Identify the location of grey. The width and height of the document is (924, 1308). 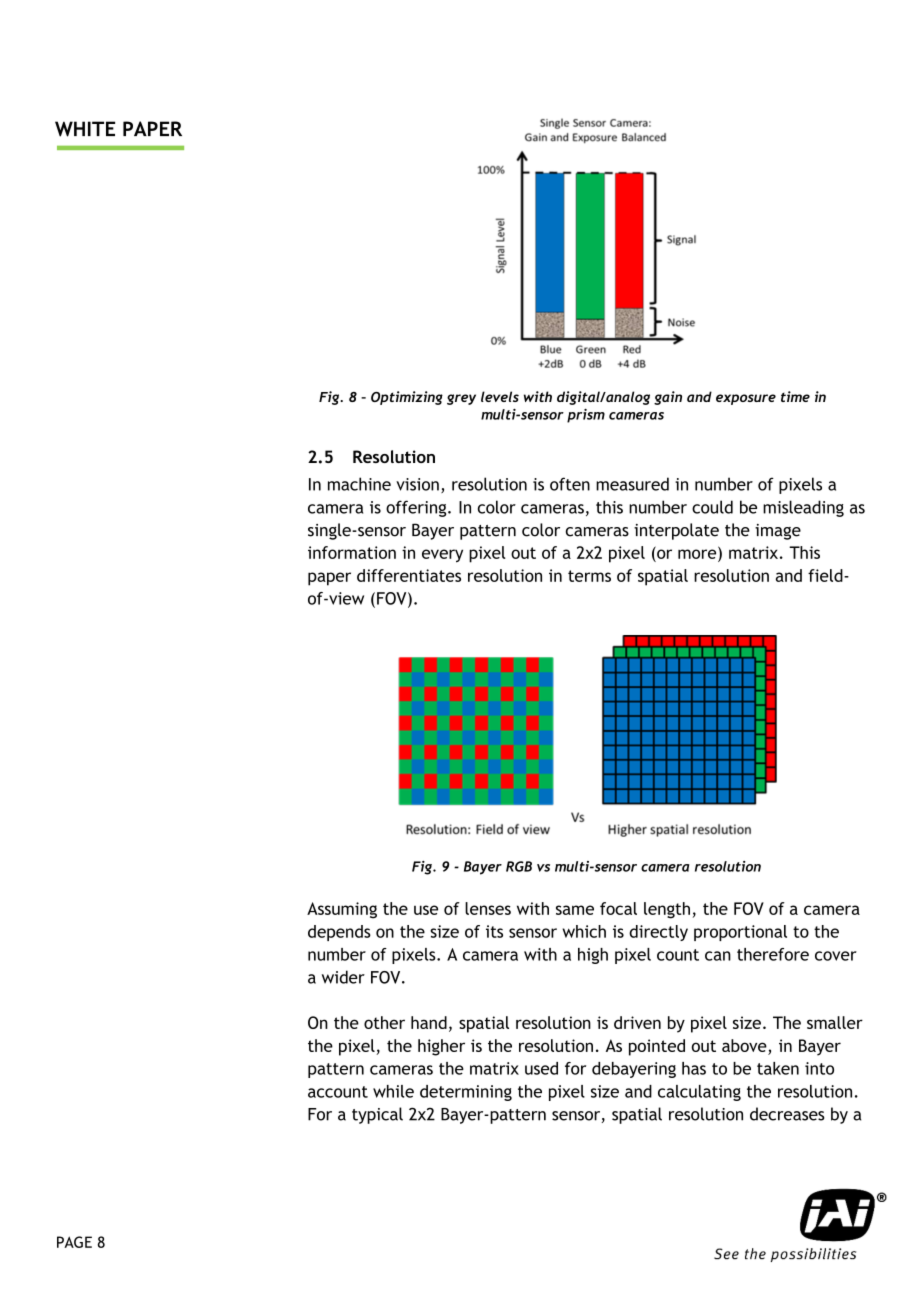
(461, 399).
